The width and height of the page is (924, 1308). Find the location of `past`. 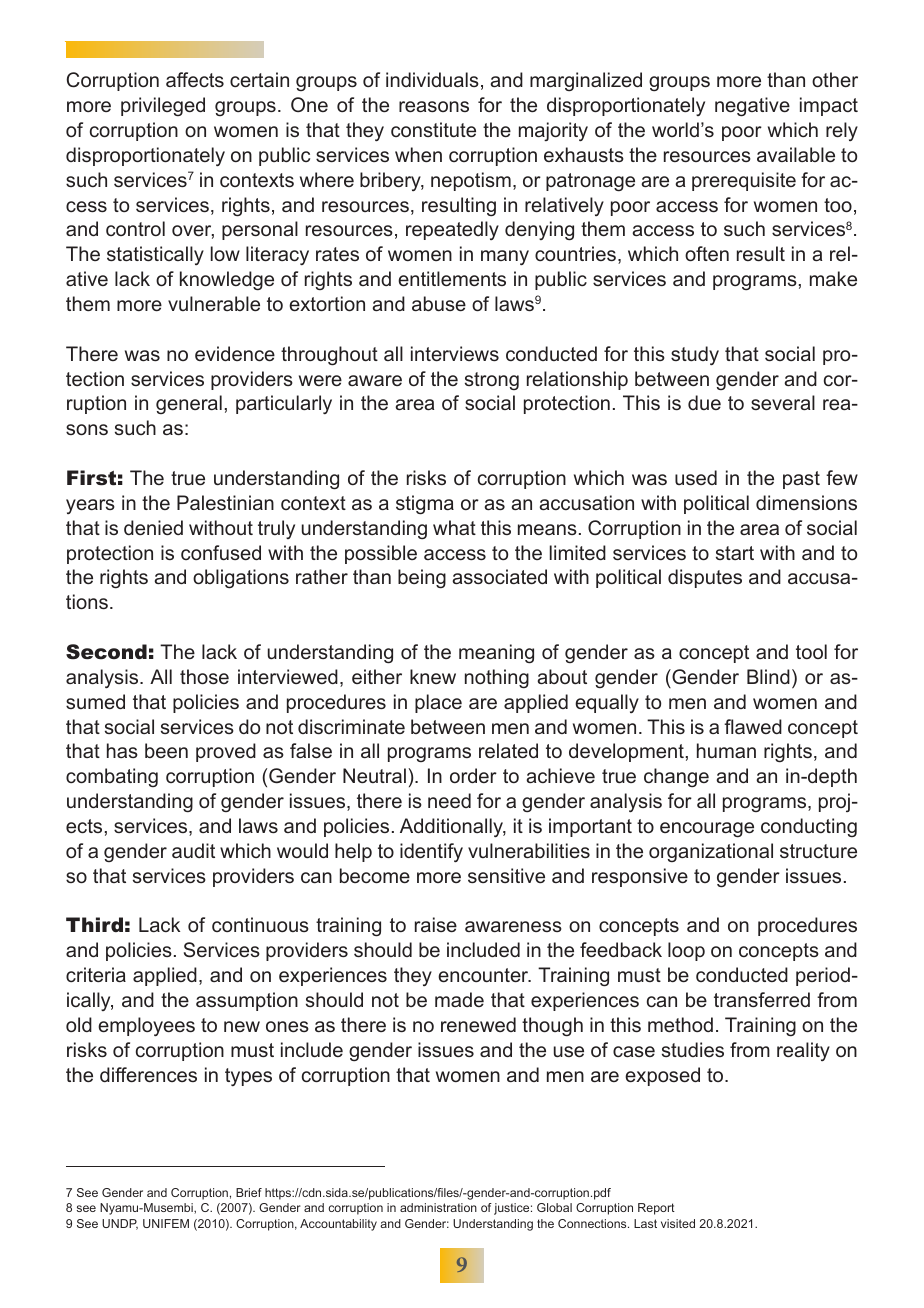

past is located at coordinates (801, 480).
